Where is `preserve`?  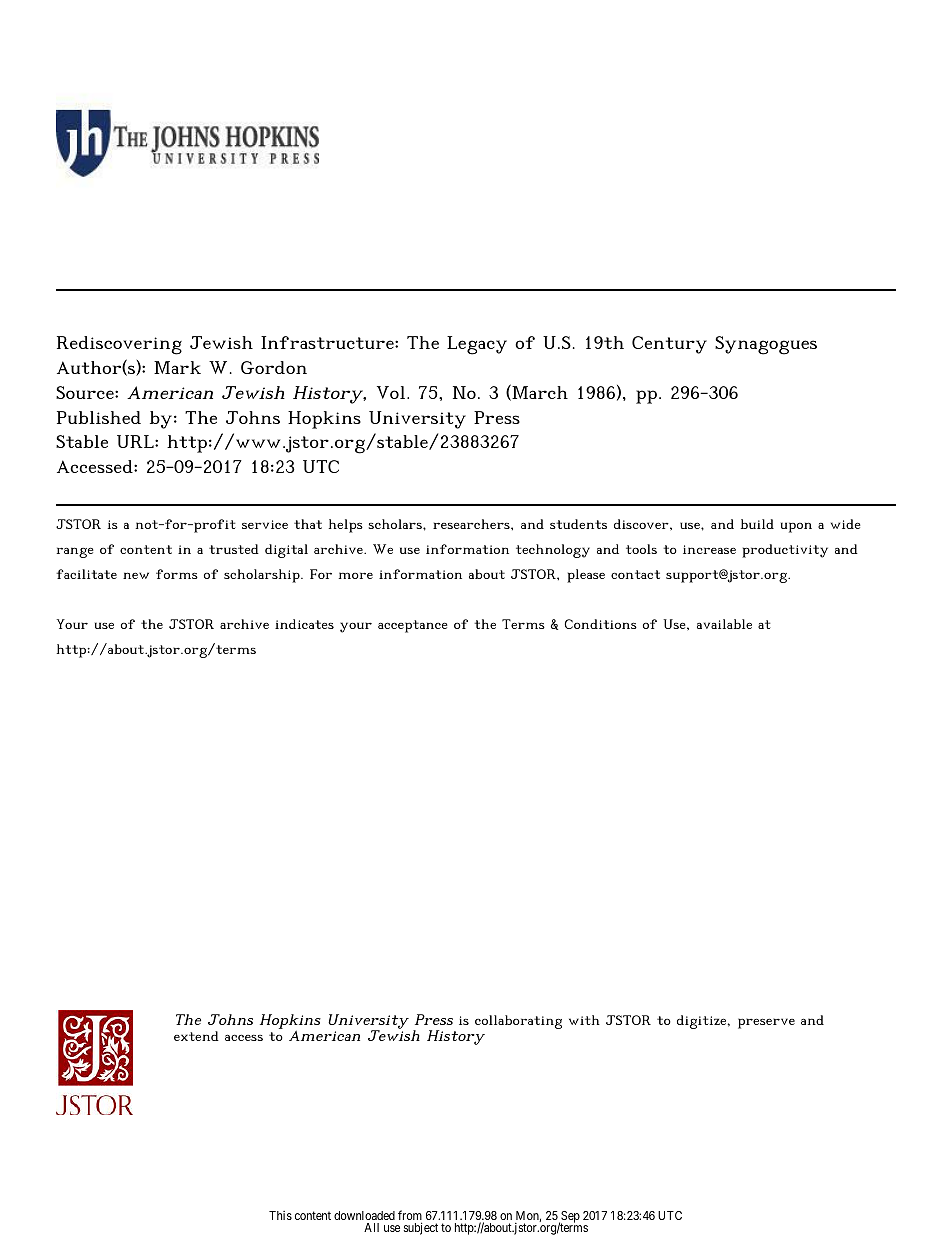
preserve is located at coordinates (766, 1023).
